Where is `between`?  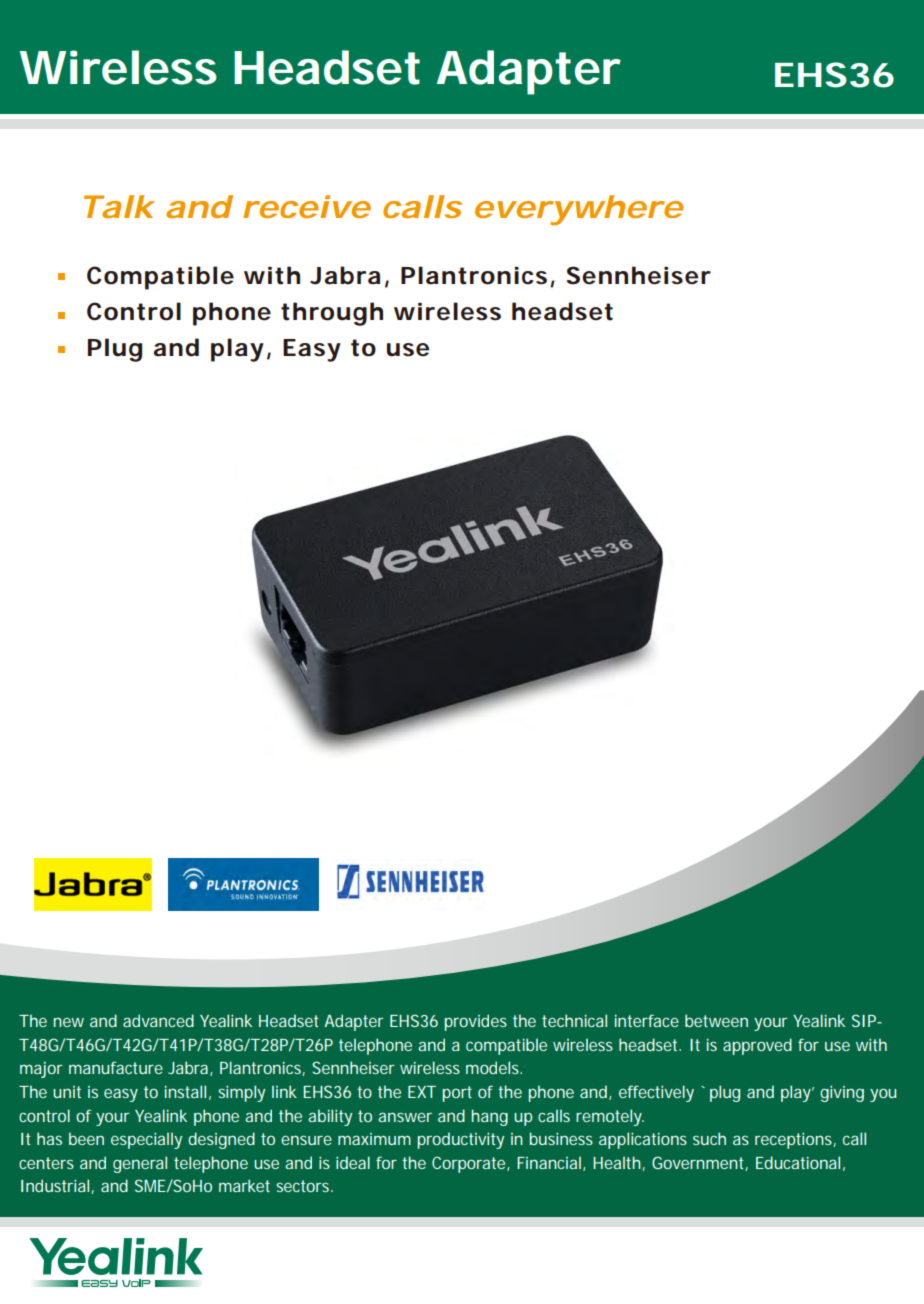
between is located at coordinates (716, 1020).
